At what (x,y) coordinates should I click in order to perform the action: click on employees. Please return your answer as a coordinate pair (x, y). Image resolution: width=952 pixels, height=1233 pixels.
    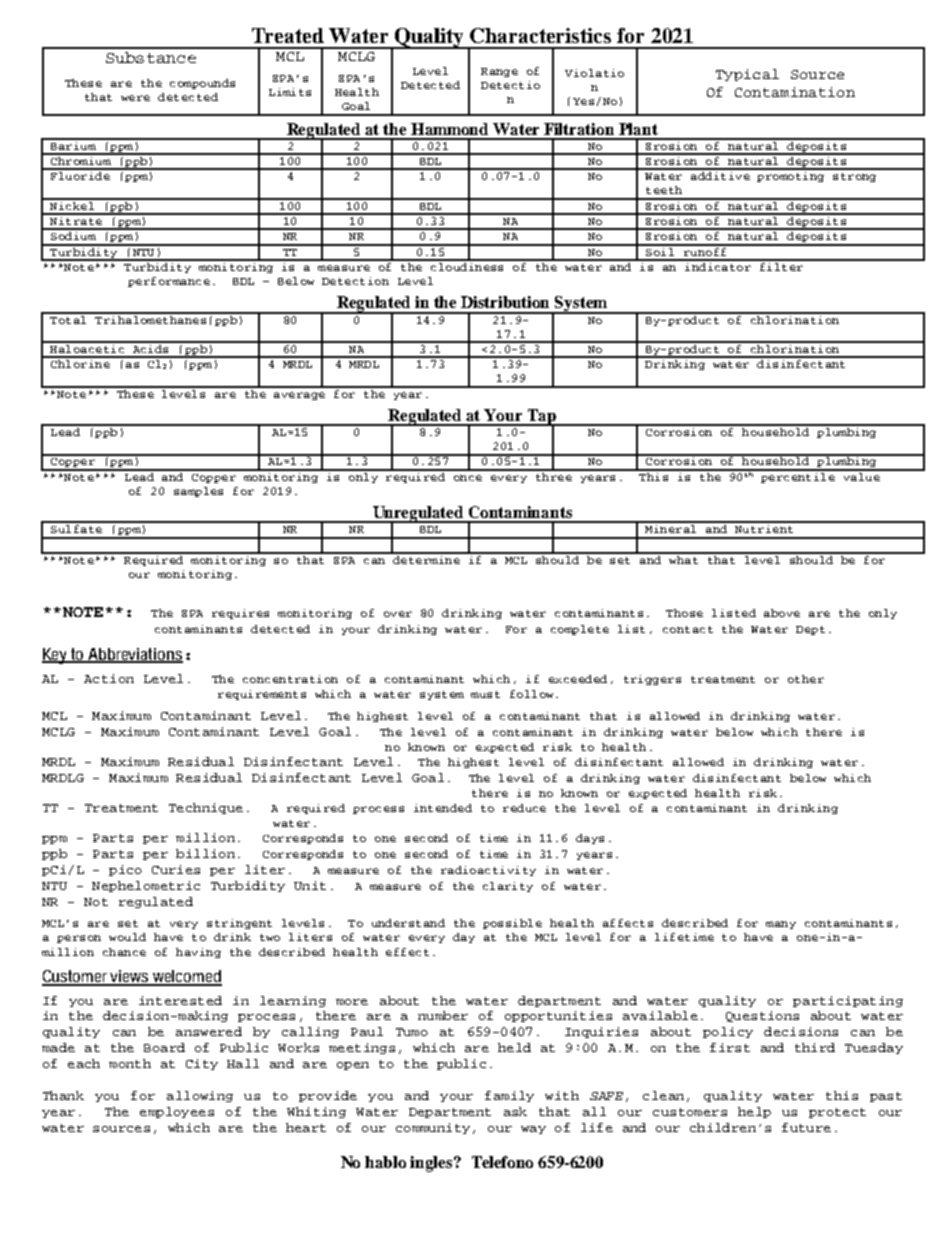
    Looking at the image, I should click on (177, 1112).
